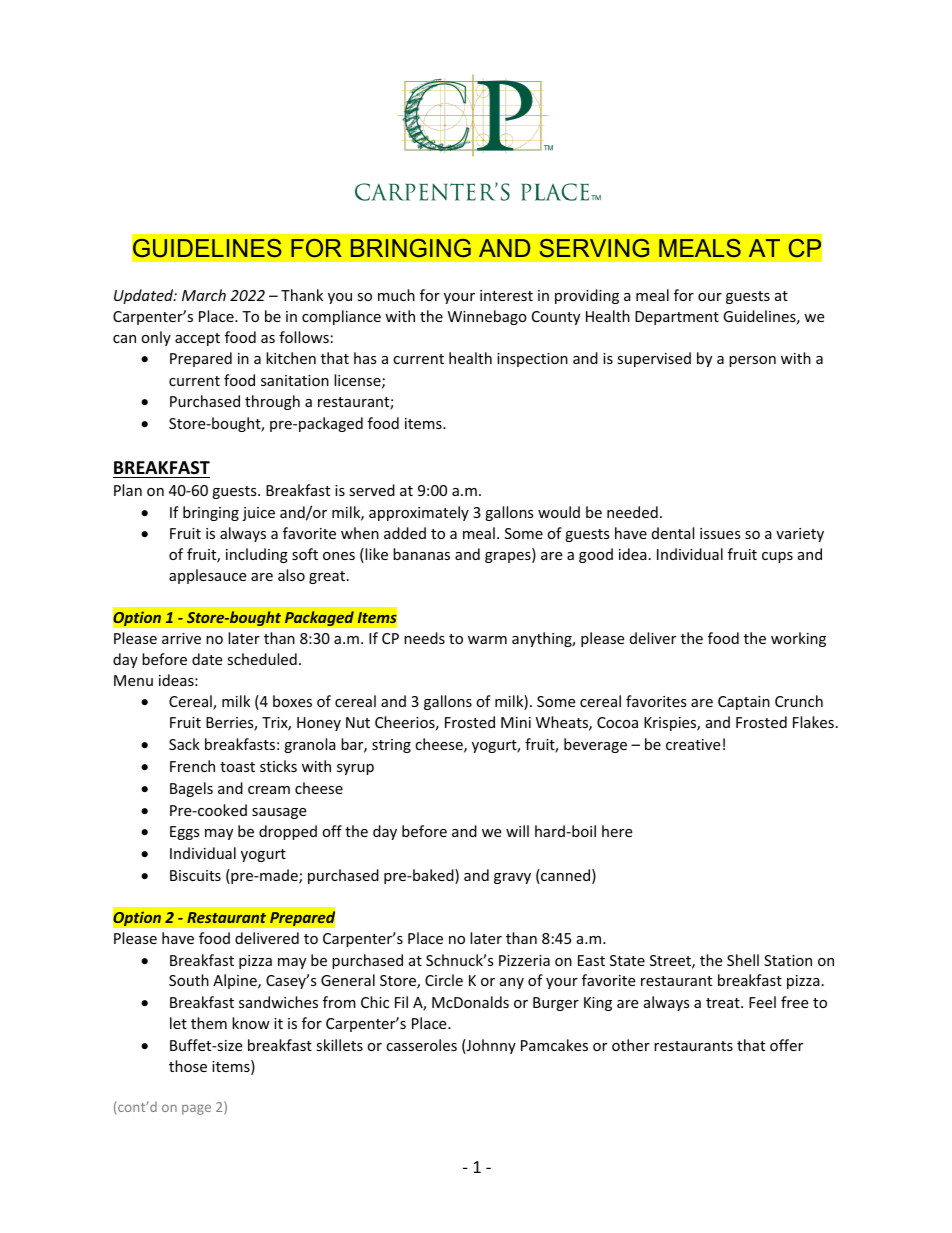  I want to click on will, so click(517, 831).
